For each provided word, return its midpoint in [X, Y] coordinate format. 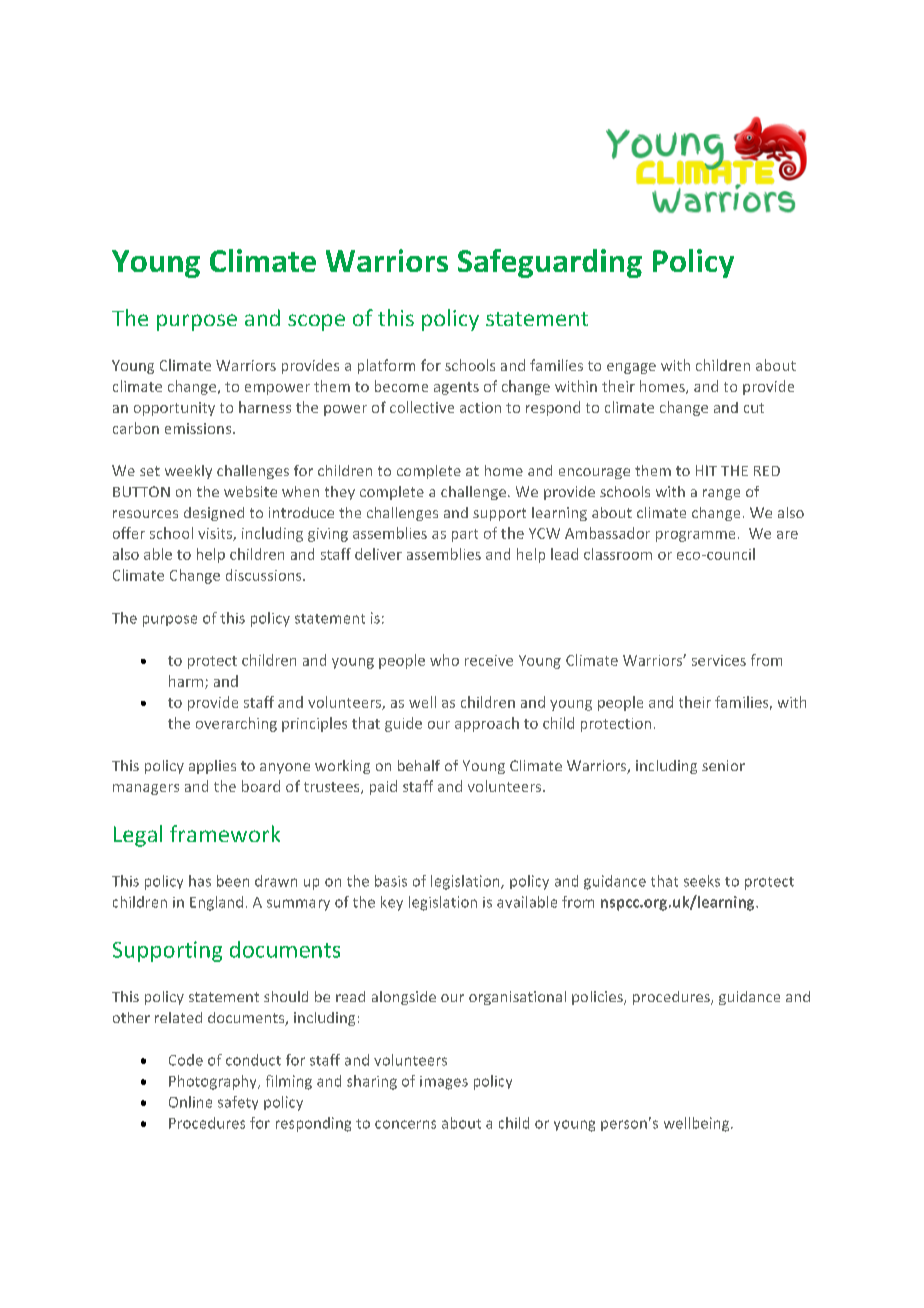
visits [216, 534]
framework [225, 833]
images [444, 1083]
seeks [702, 881]
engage [631, 368]
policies [598, 998]
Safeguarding [550, 263]
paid [383, 787]
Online [190, 1102]
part [465, 535]
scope [316, 322]
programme [695, 536]
